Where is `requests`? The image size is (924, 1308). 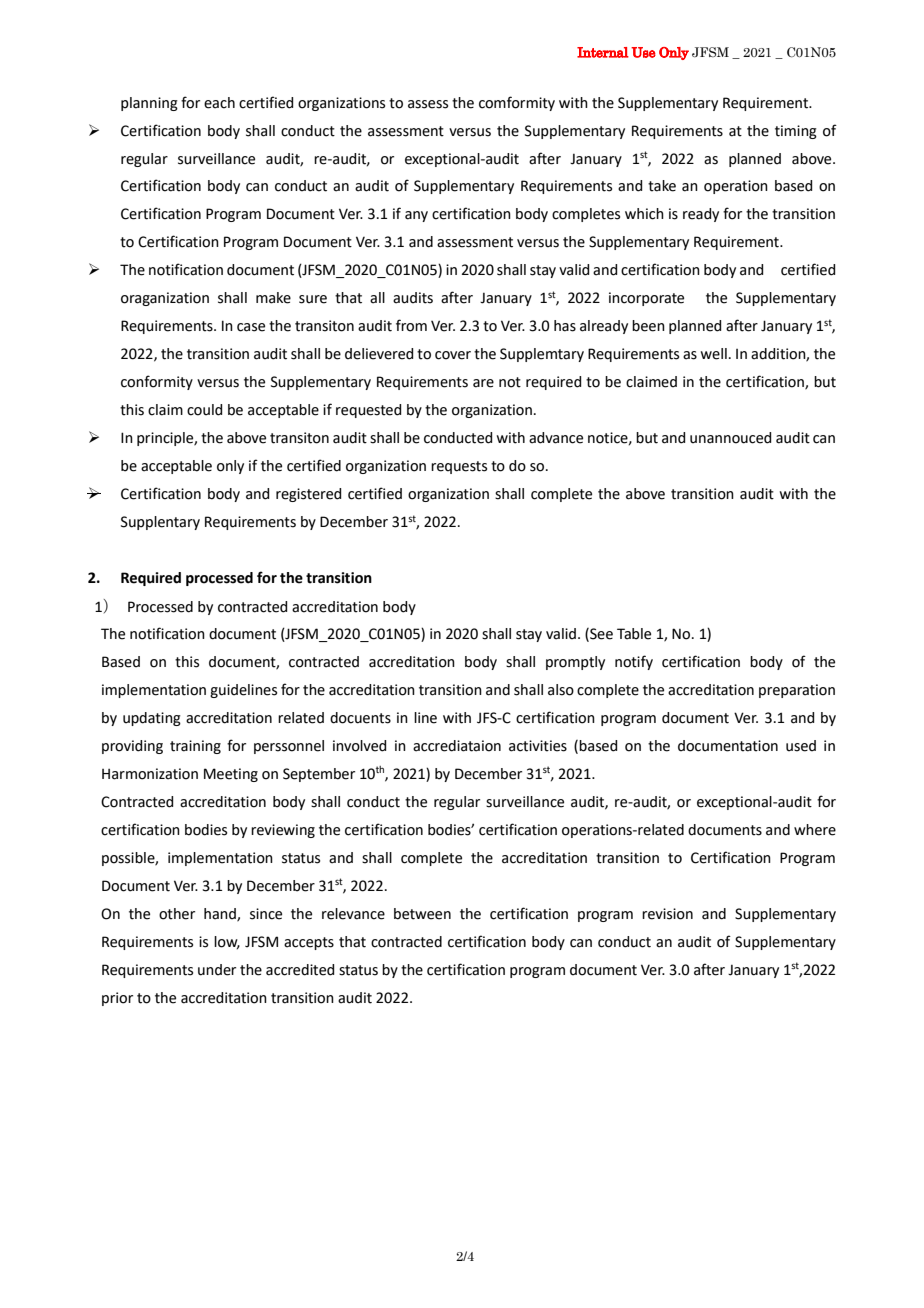 requests is located at coordinates (459, 467).
